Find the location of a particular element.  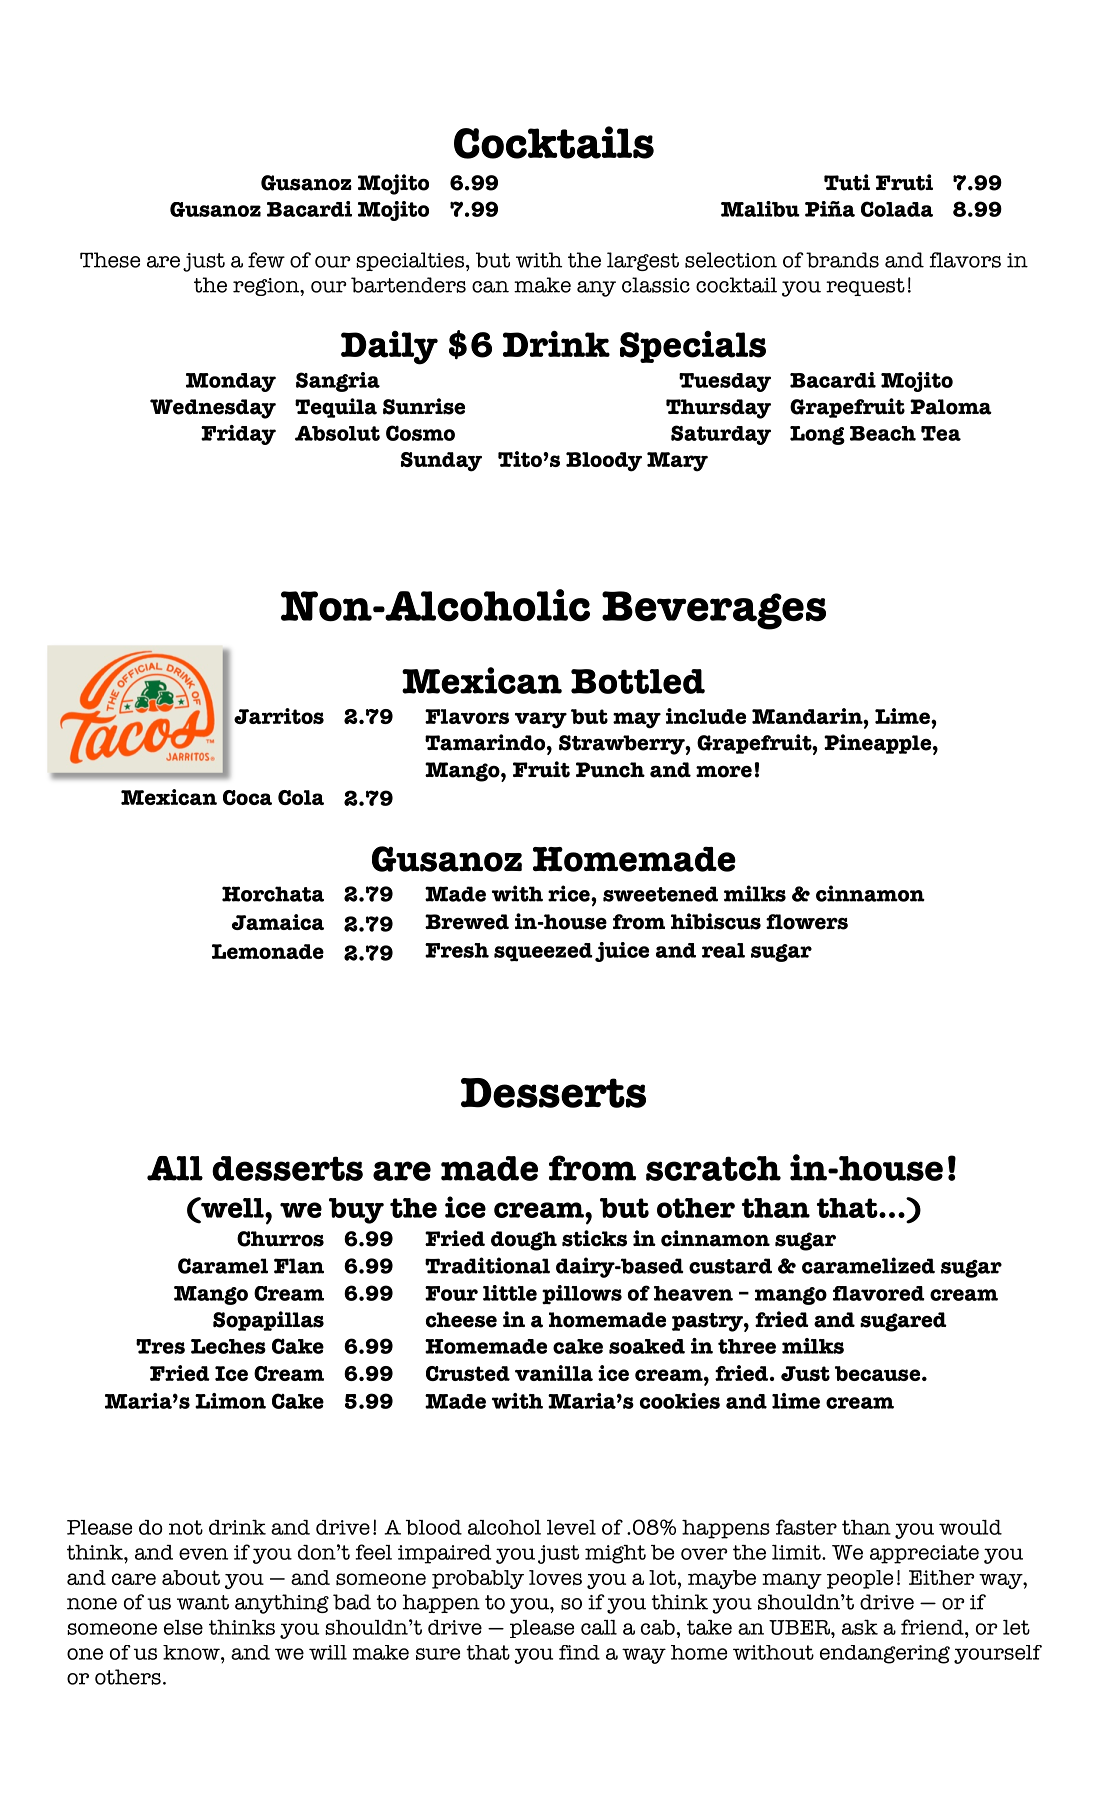

flowers is located at coordinates (807, 922).
